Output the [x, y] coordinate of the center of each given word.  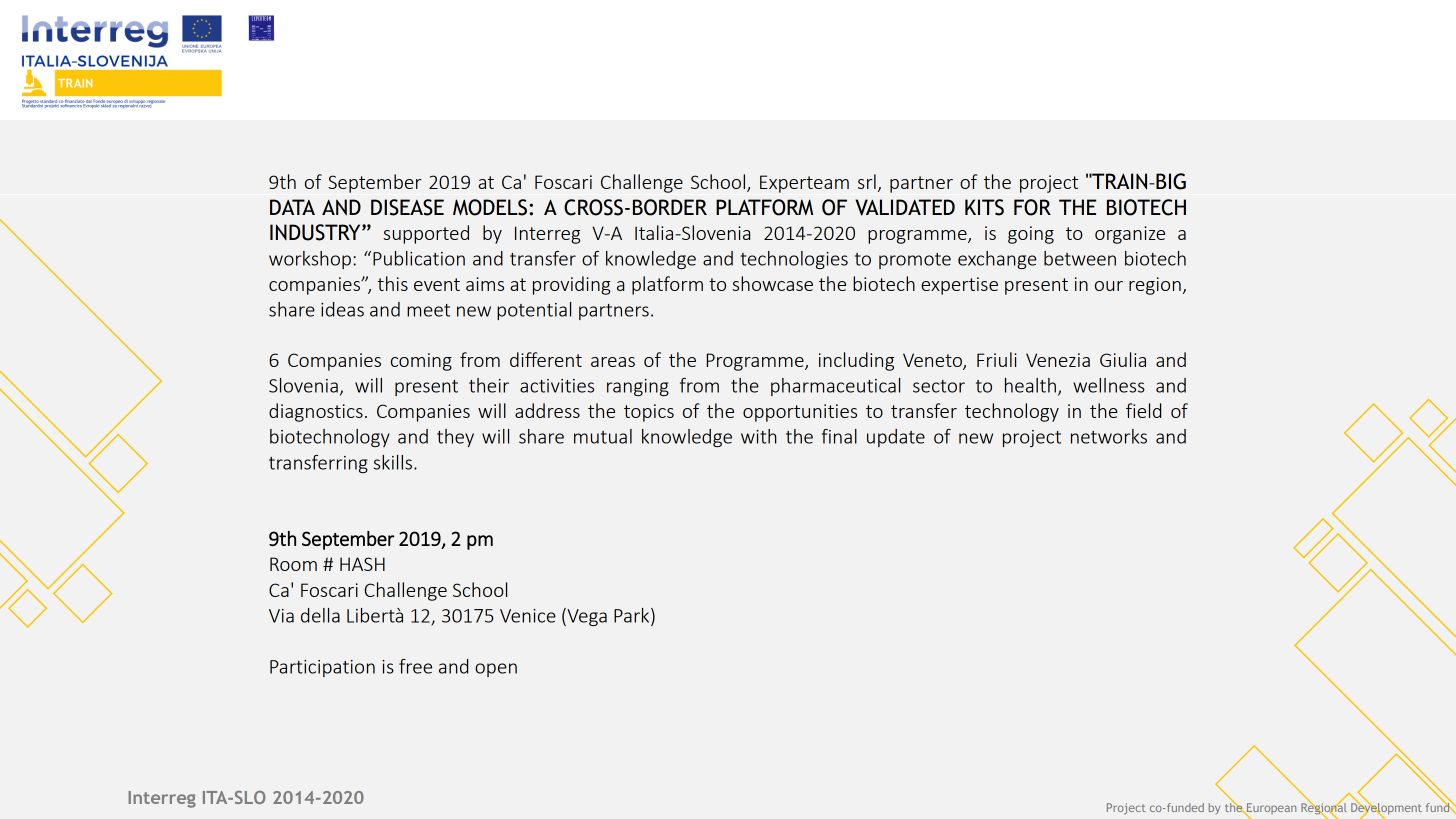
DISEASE [407, 207]
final [839, 436]
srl [867, 181]
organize [1130, 235]
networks [1109, 436]
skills [393, 462]
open [496, 670]
